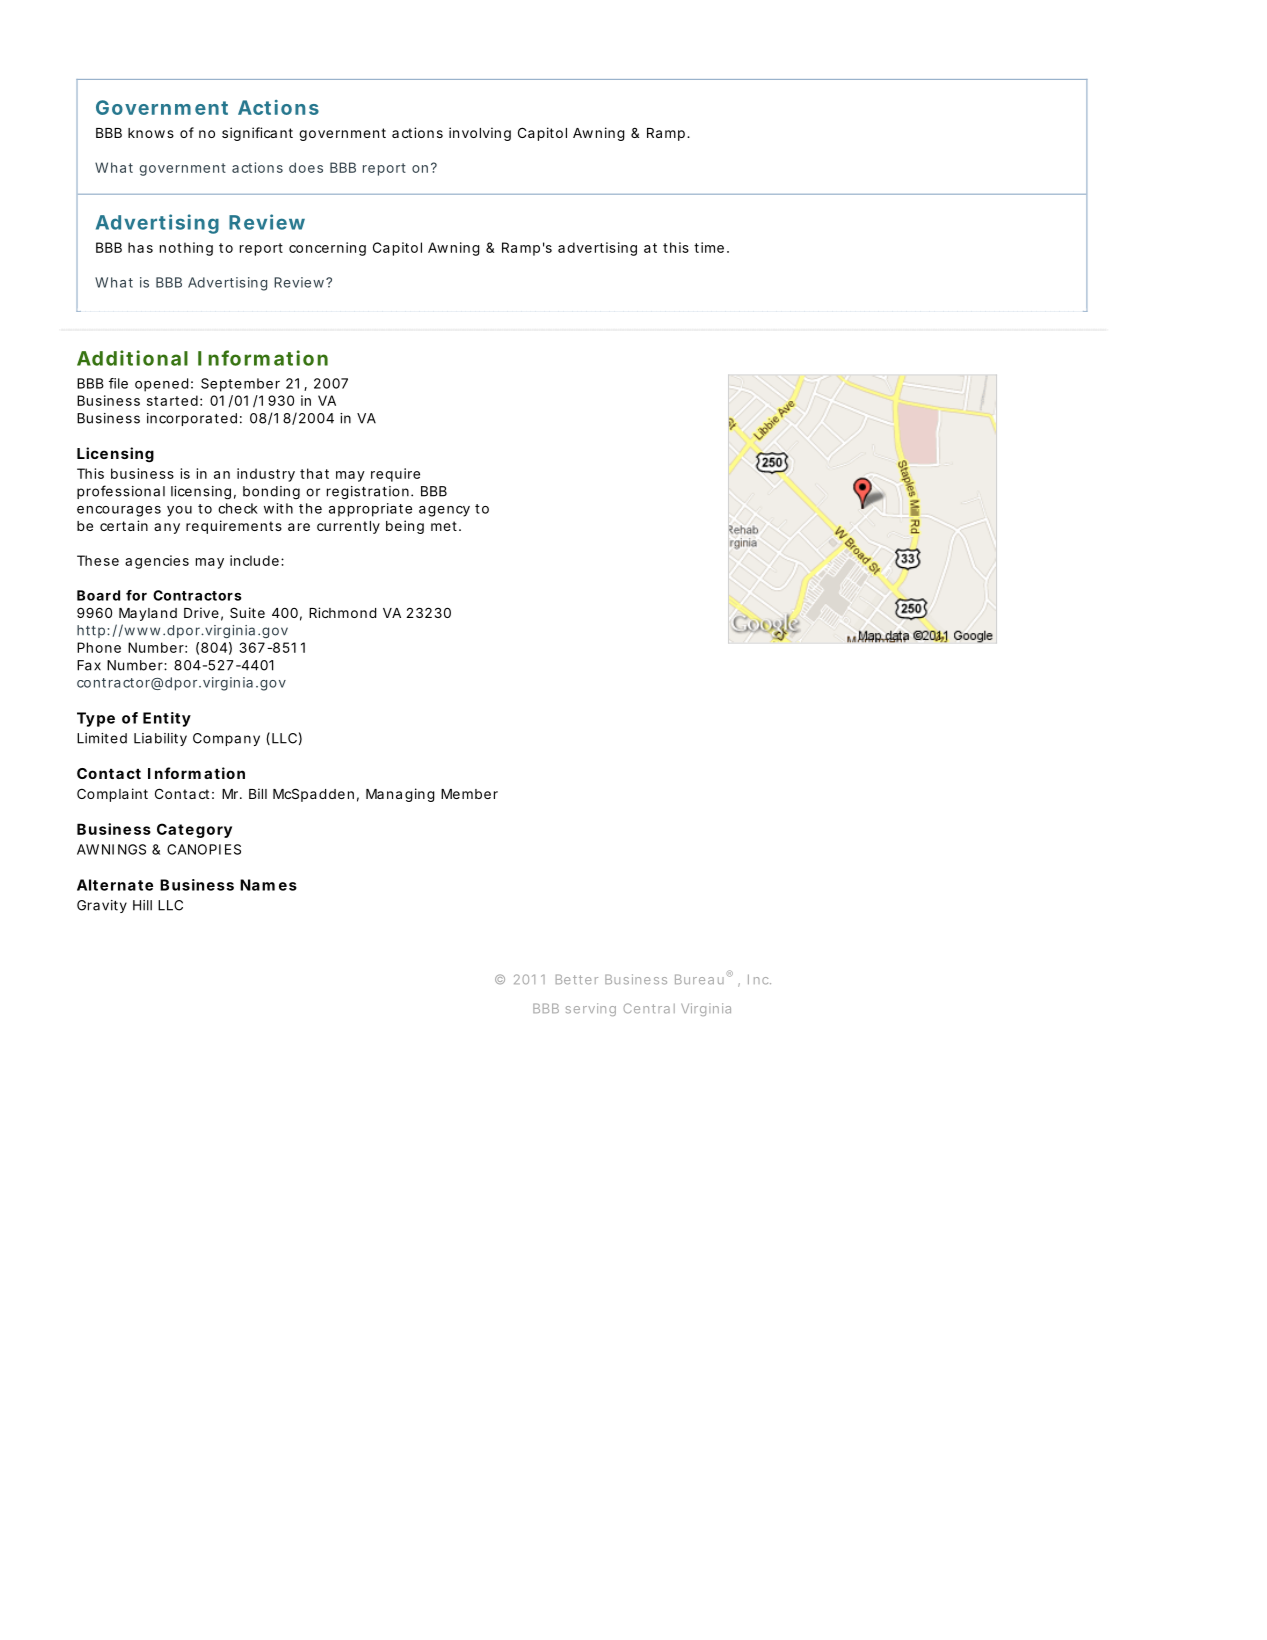 This screenshot has height=1640, width=1267. I want to click on Hill, so click(142, 905).
